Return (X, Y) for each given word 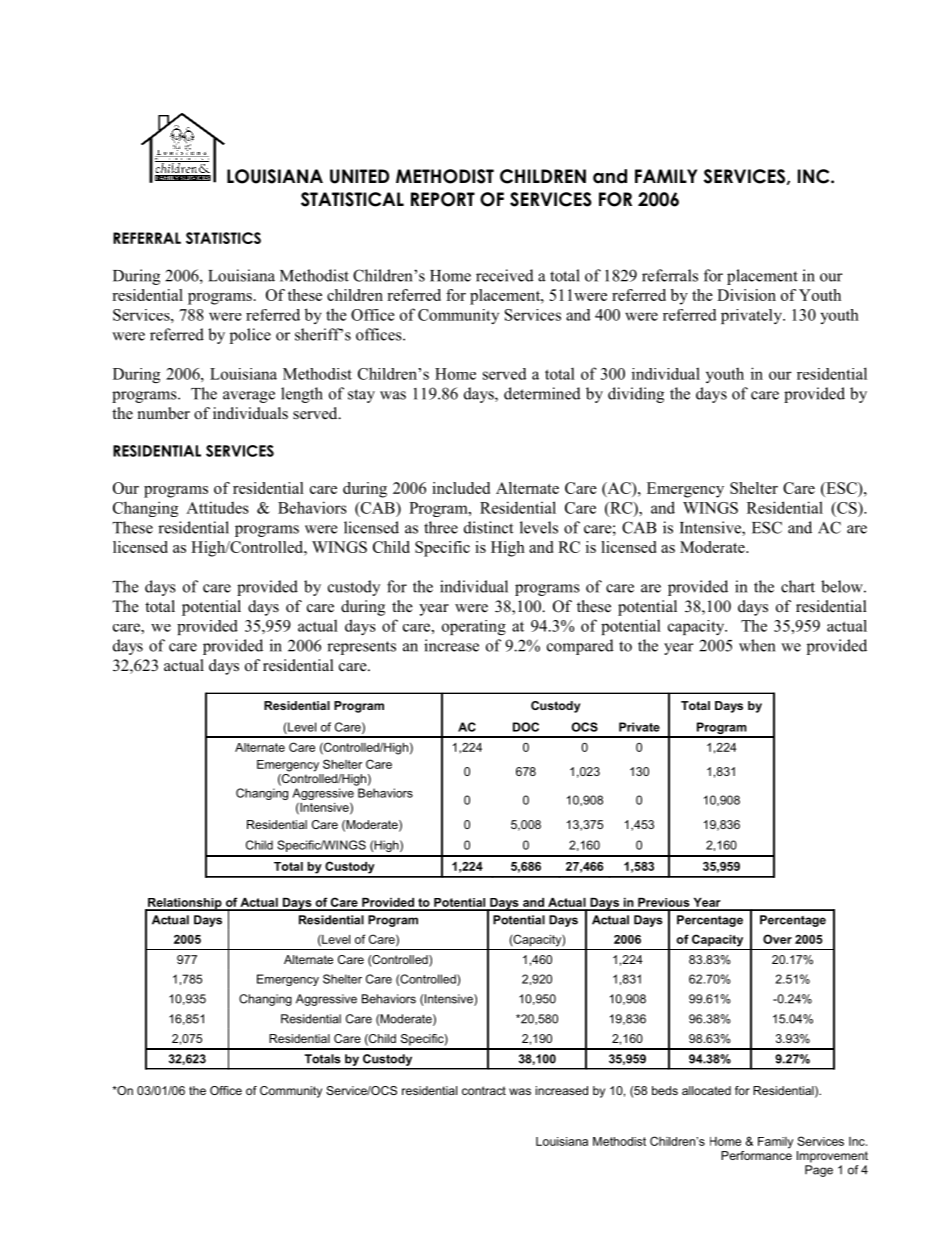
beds (665, 1090)
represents (361, 648)
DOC (526, 727)
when (757, 645)
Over (777, 939)
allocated (706, 1090)
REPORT (443, 199)
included (461, 488)
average (249, 397)
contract (484, 1090)
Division (746, 295)
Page (819, 1171)
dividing (636, 395)
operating (474, 627)
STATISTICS (223, 238)
